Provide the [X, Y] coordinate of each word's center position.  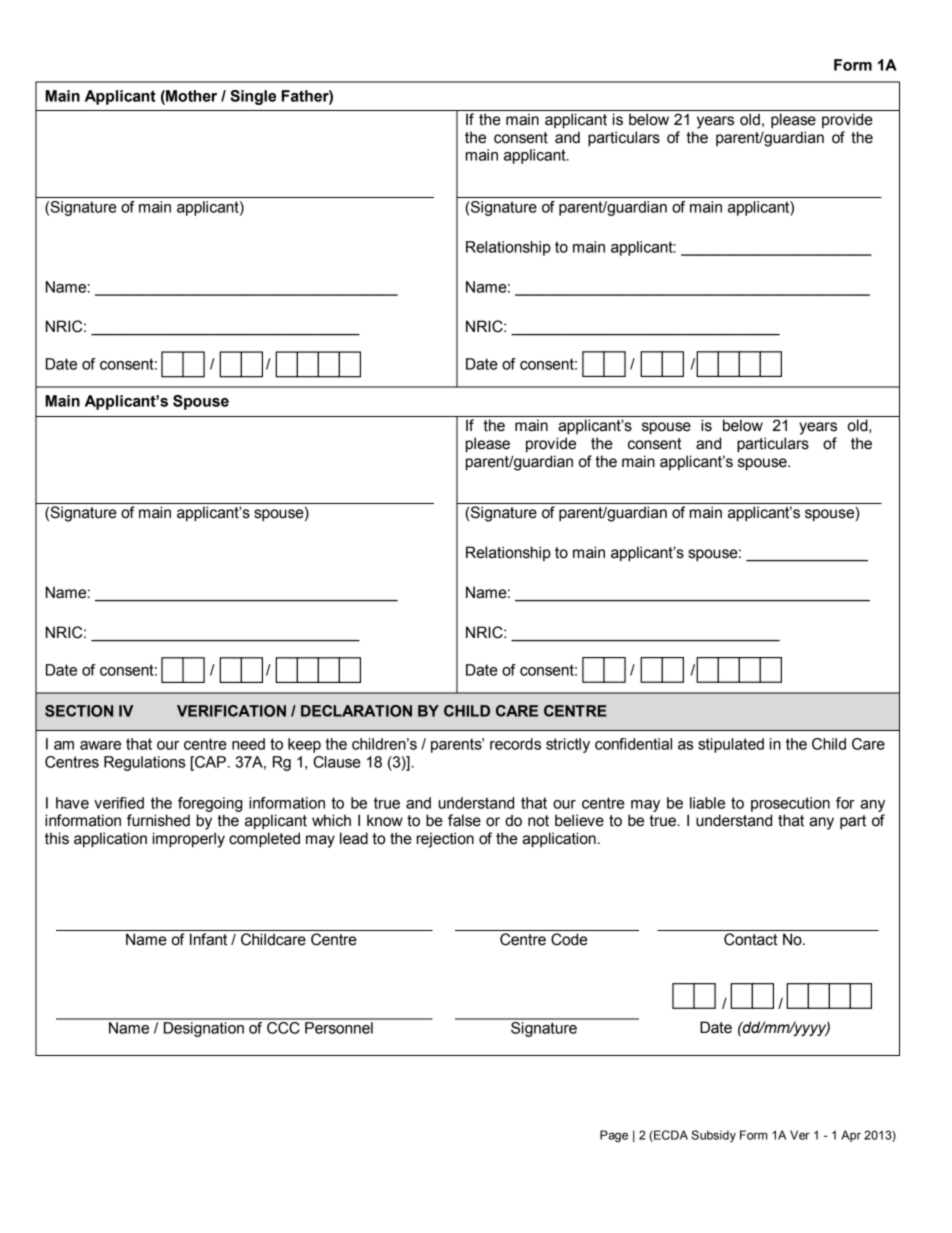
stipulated [731, 745]
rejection [445, 840]
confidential [633, 744]
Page [614, 1136]
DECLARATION [356, 711]
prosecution [790, 804]
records [515, 744]
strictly [568, 745]
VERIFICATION [231, 711]
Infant [208, 939]
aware [100, 745]
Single [253, 97]
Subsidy [714, 1136]
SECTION [79, 711]
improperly [189, 840]
